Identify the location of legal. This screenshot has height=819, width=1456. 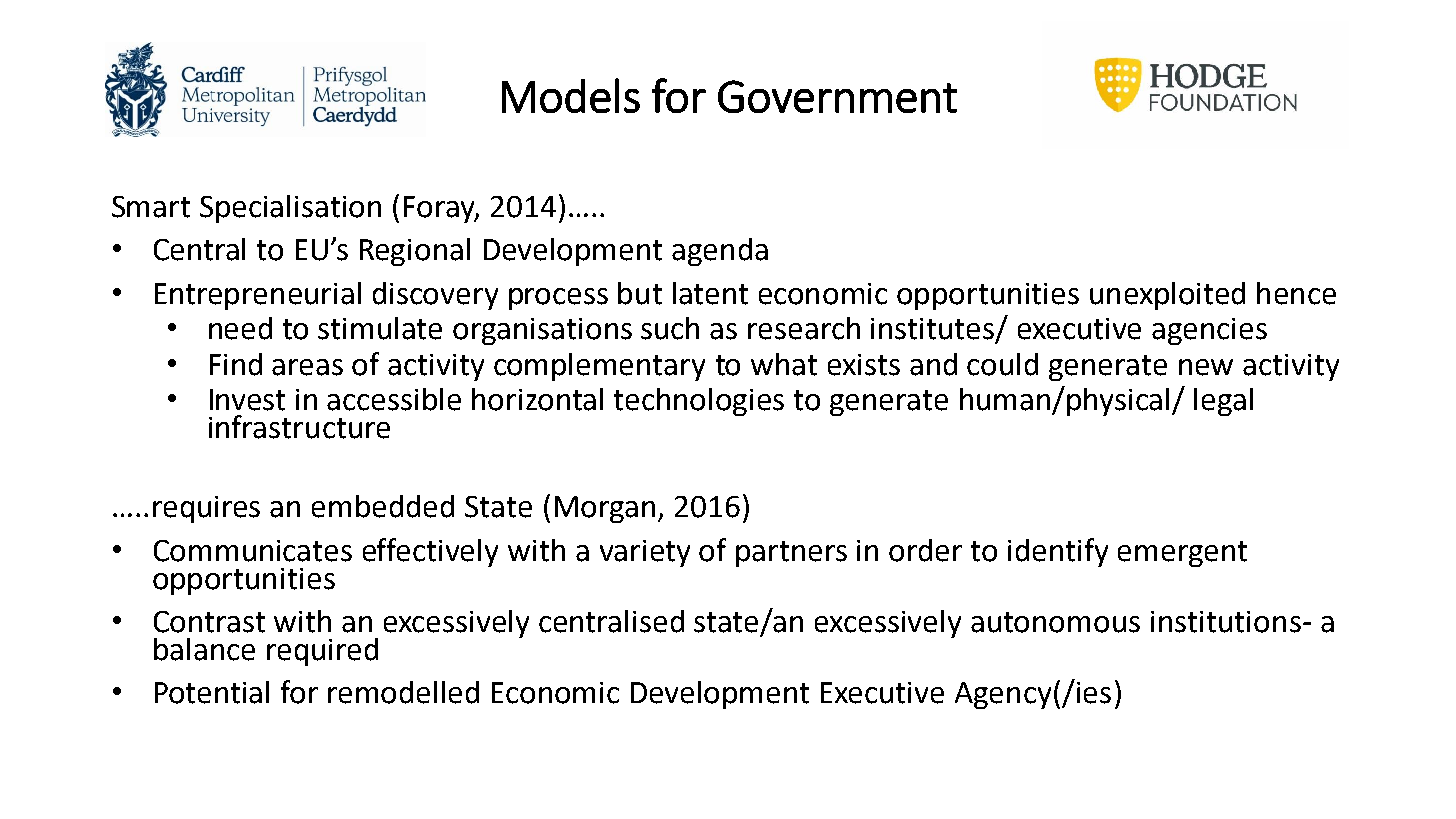
(1223, 402).
